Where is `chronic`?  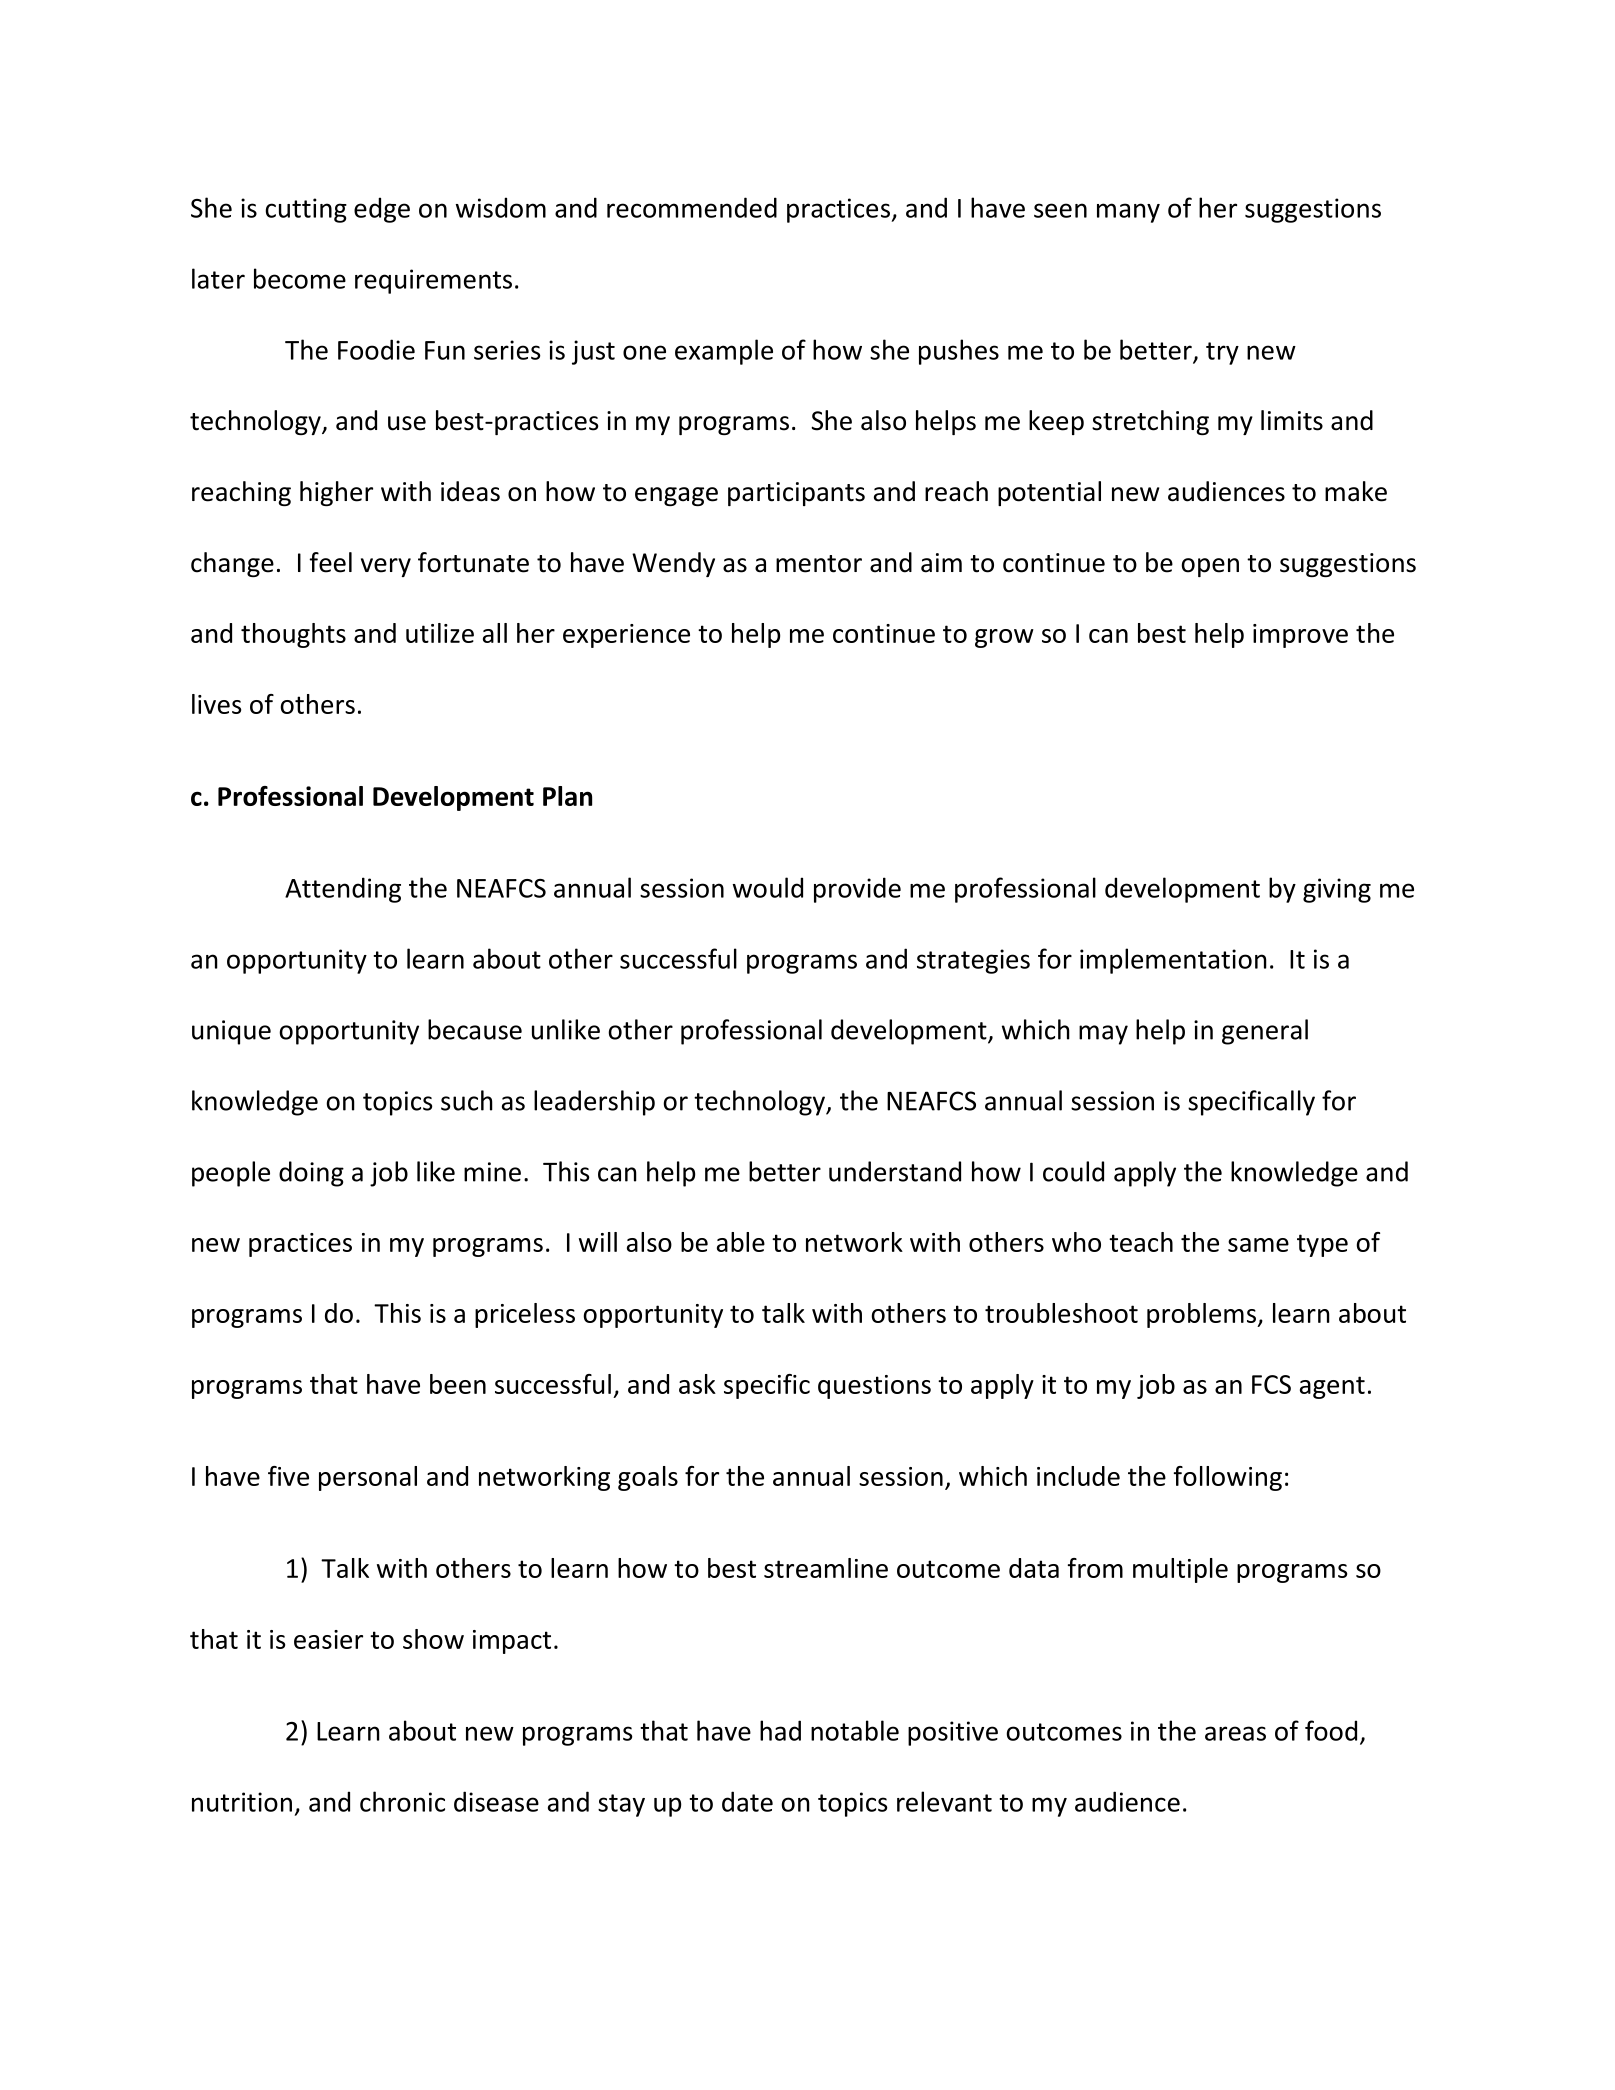 chronic is located at coordinates (402, 1801).
